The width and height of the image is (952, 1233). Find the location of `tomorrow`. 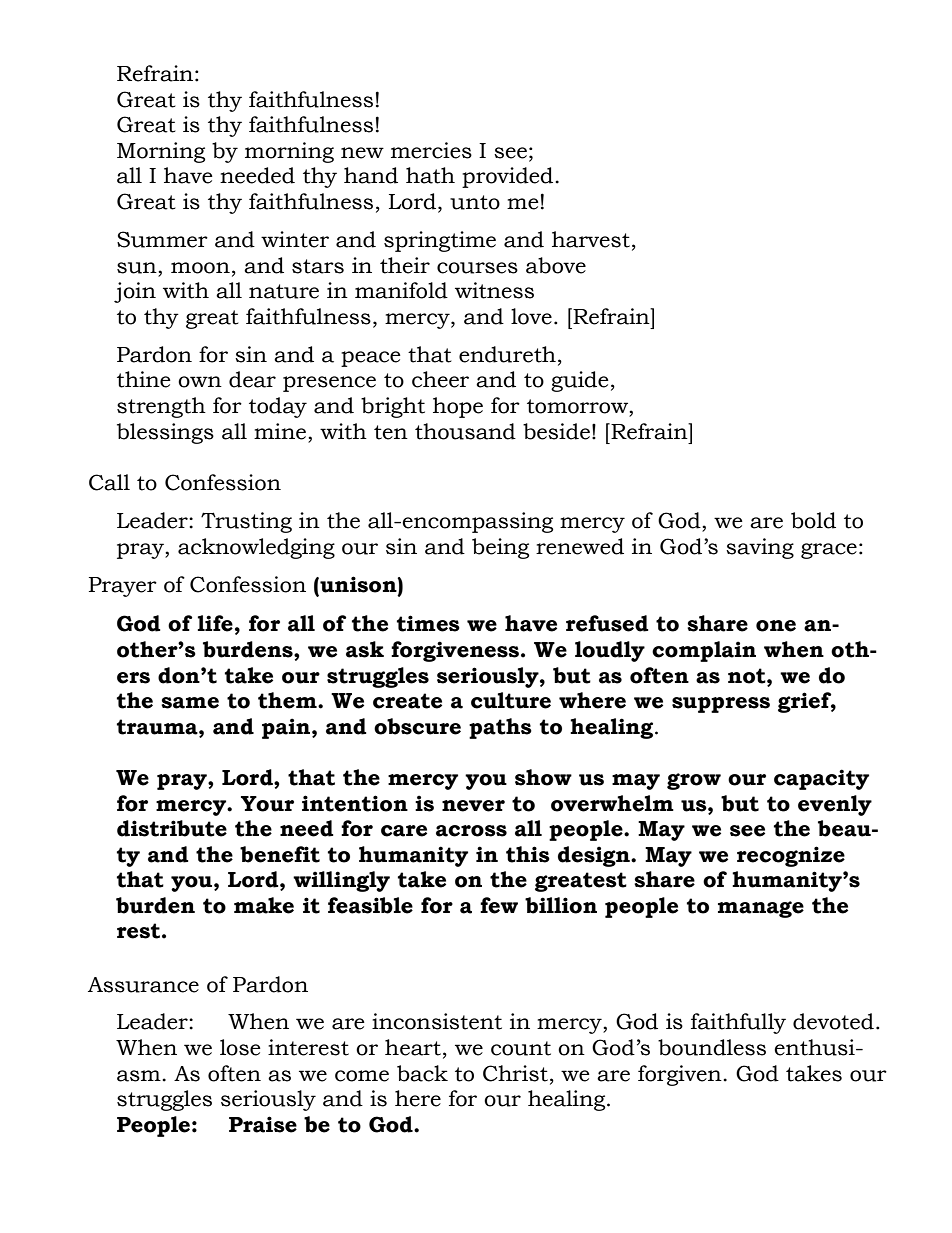

tomorrow is located at coordinates (578, 406).
